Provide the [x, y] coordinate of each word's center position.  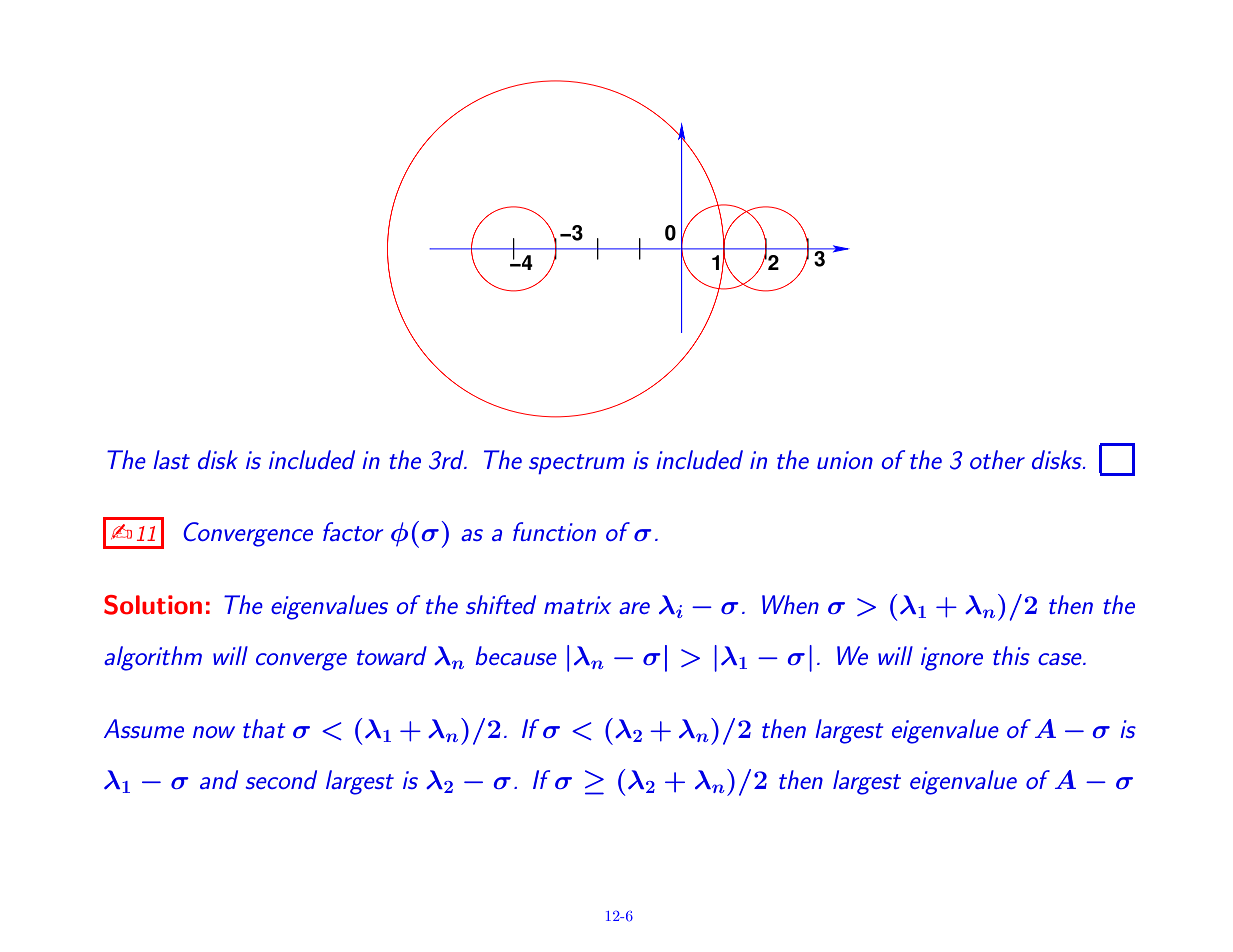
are [634, 608]
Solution [153, 605]
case [1061, 659]
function [554, 531]
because [516, 655]
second [281, 779]
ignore [952, 659]
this [1011, 655]
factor [353, 531]
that [264, 728]
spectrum [576, 464]
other [997, 459]
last [171, 459]
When [790, 604]
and [219, 779]
